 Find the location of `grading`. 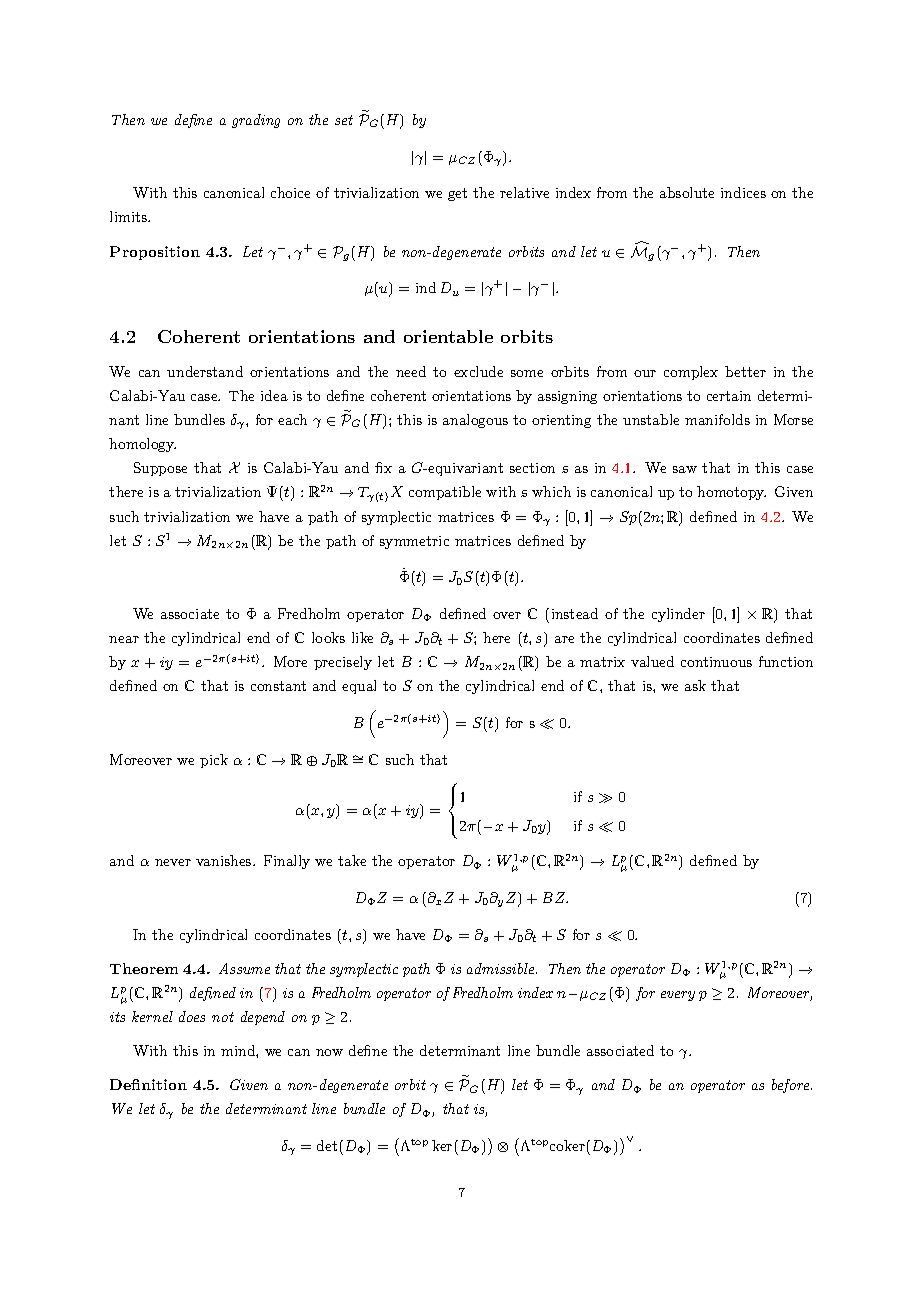

grading is located at coordinates (256, 121).
